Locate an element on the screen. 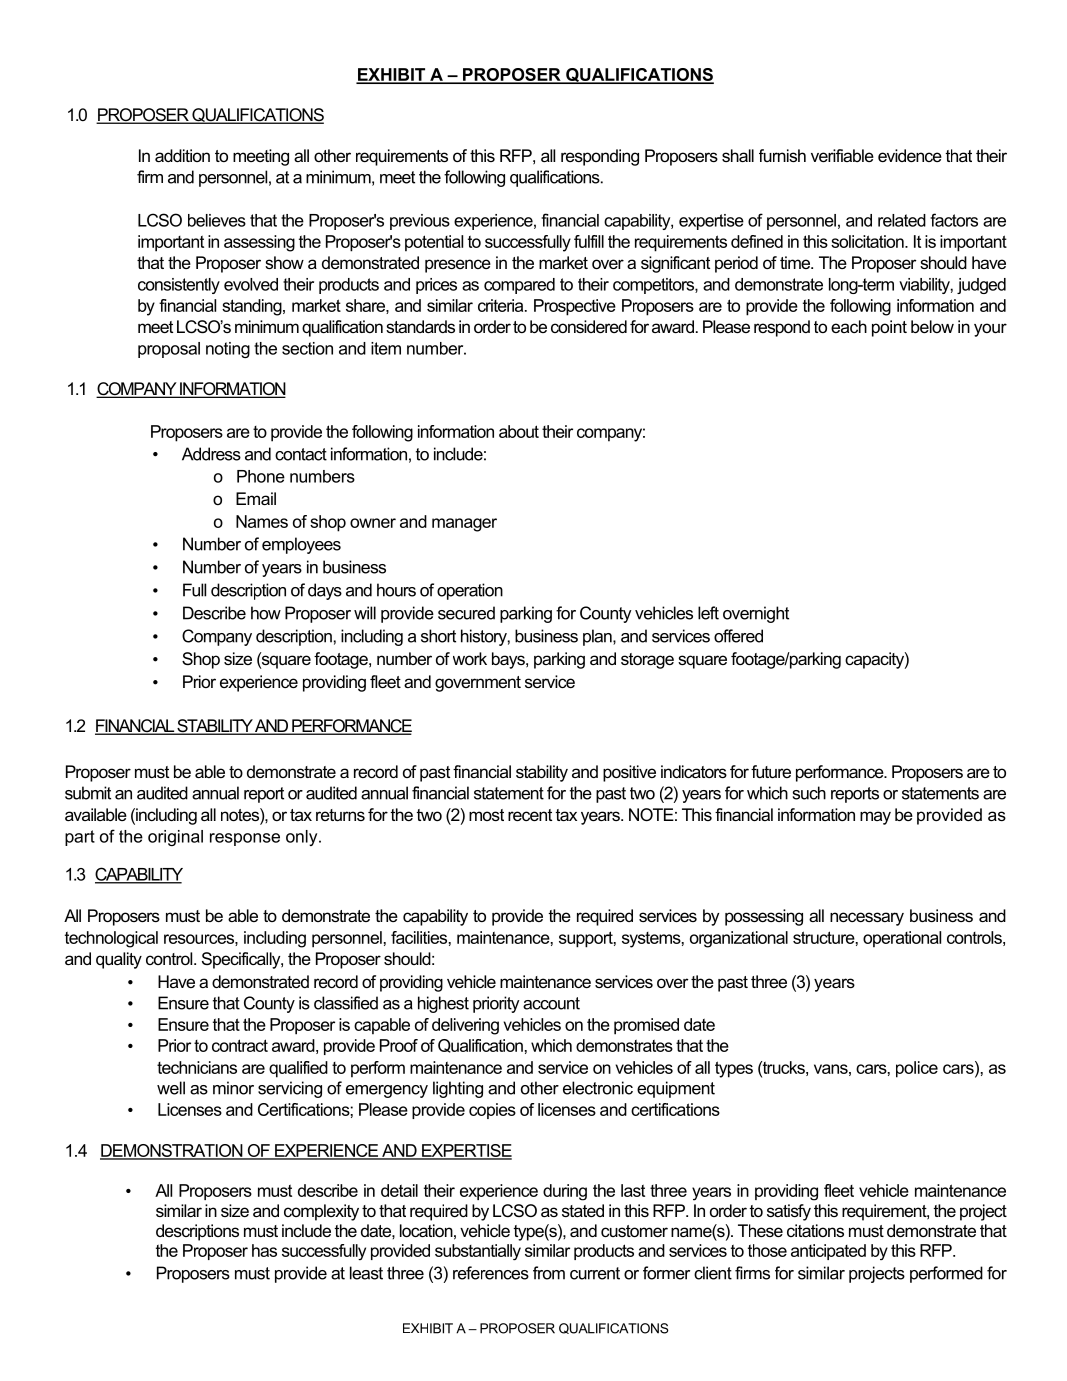 This screenshot has height=1381, width=1067. from is located at coordinates (549, 1273).
